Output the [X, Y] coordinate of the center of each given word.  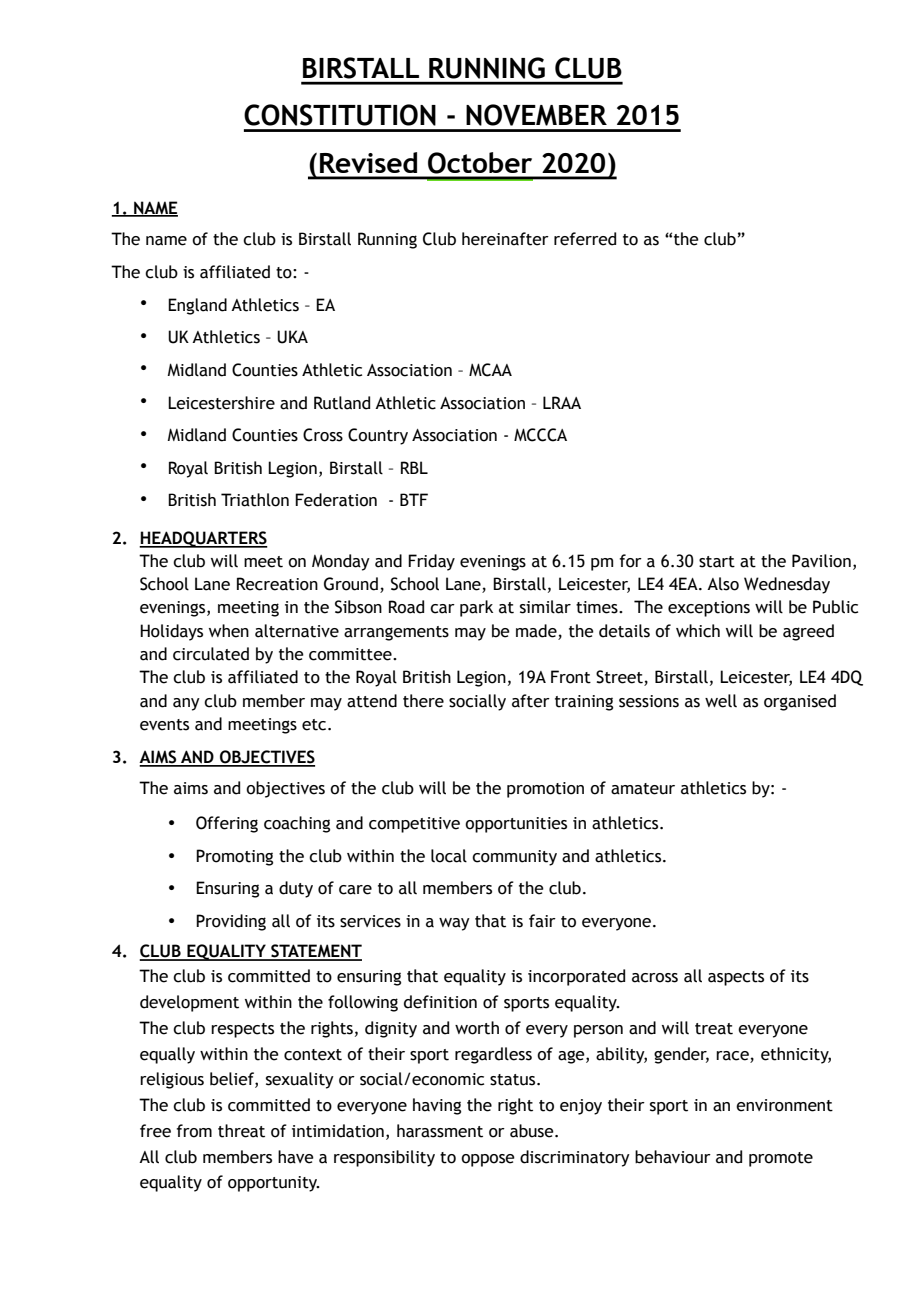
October [480, 163]
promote [781, 1159]
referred [585, 239]
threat [241, 1131]
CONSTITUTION [340, 115]
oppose [488, 1160]
